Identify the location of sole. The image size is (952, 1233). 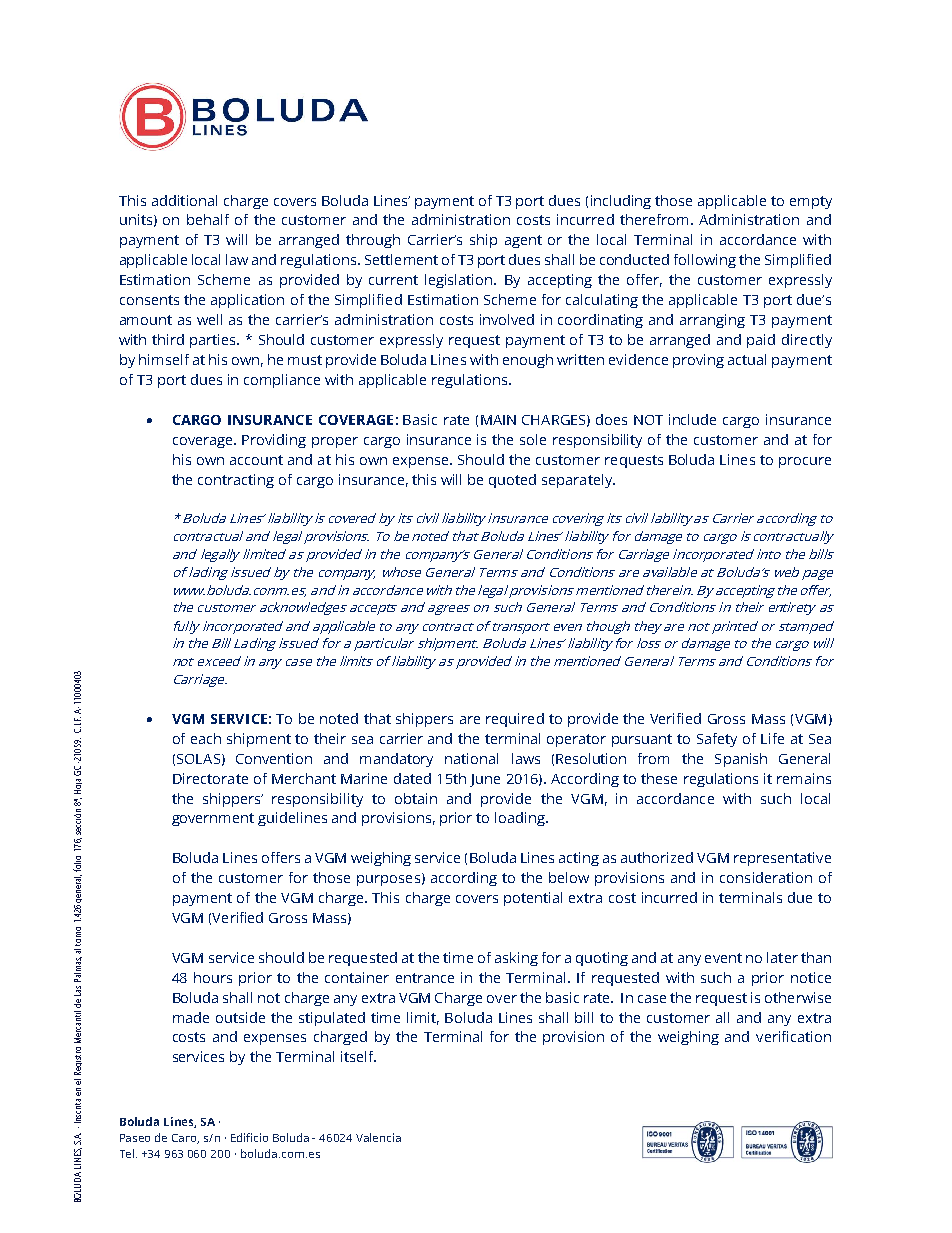
(533, 439).
